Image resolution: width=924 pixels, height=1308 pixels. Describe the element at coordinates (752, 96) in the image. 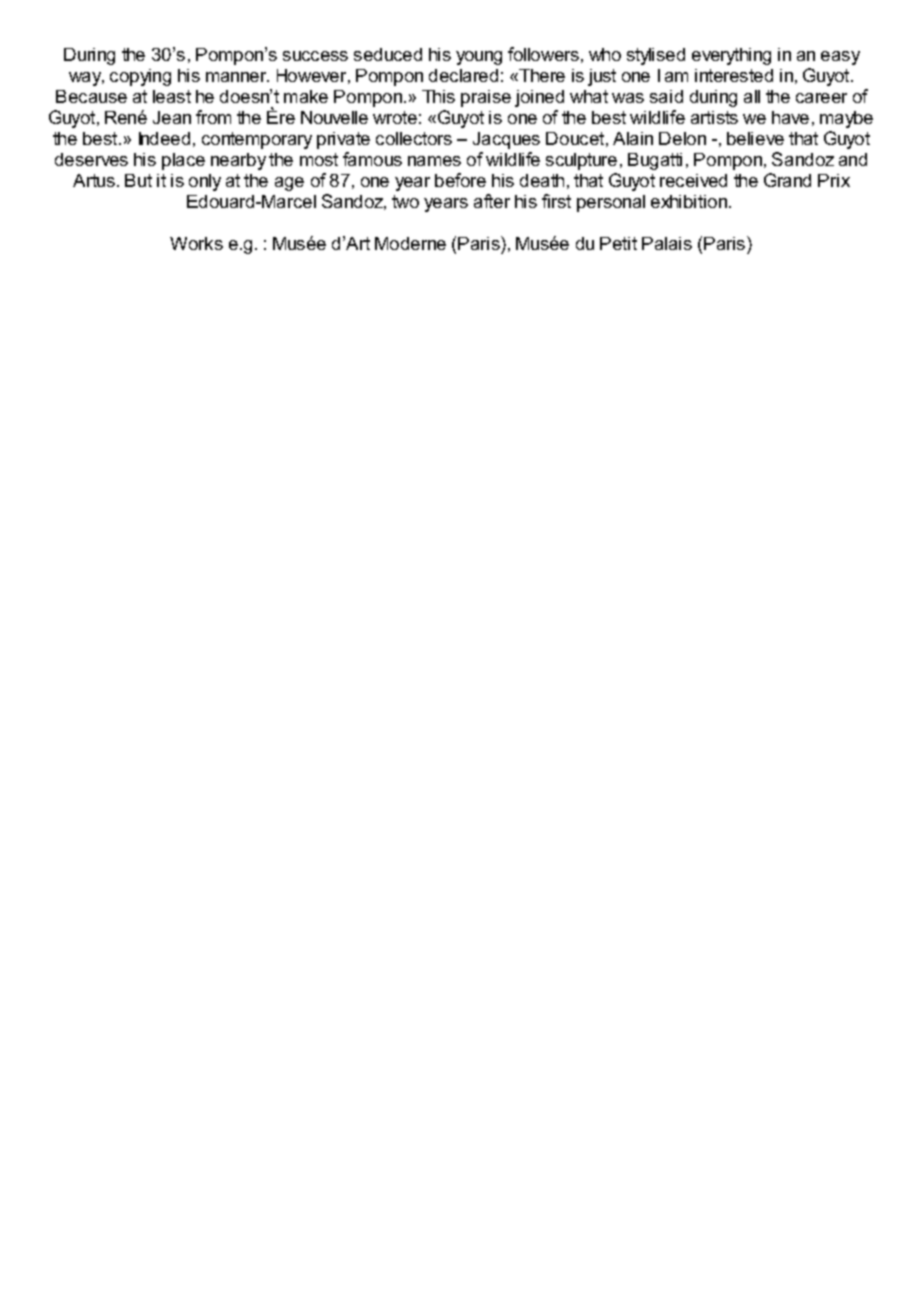

I see `all` at that location.
